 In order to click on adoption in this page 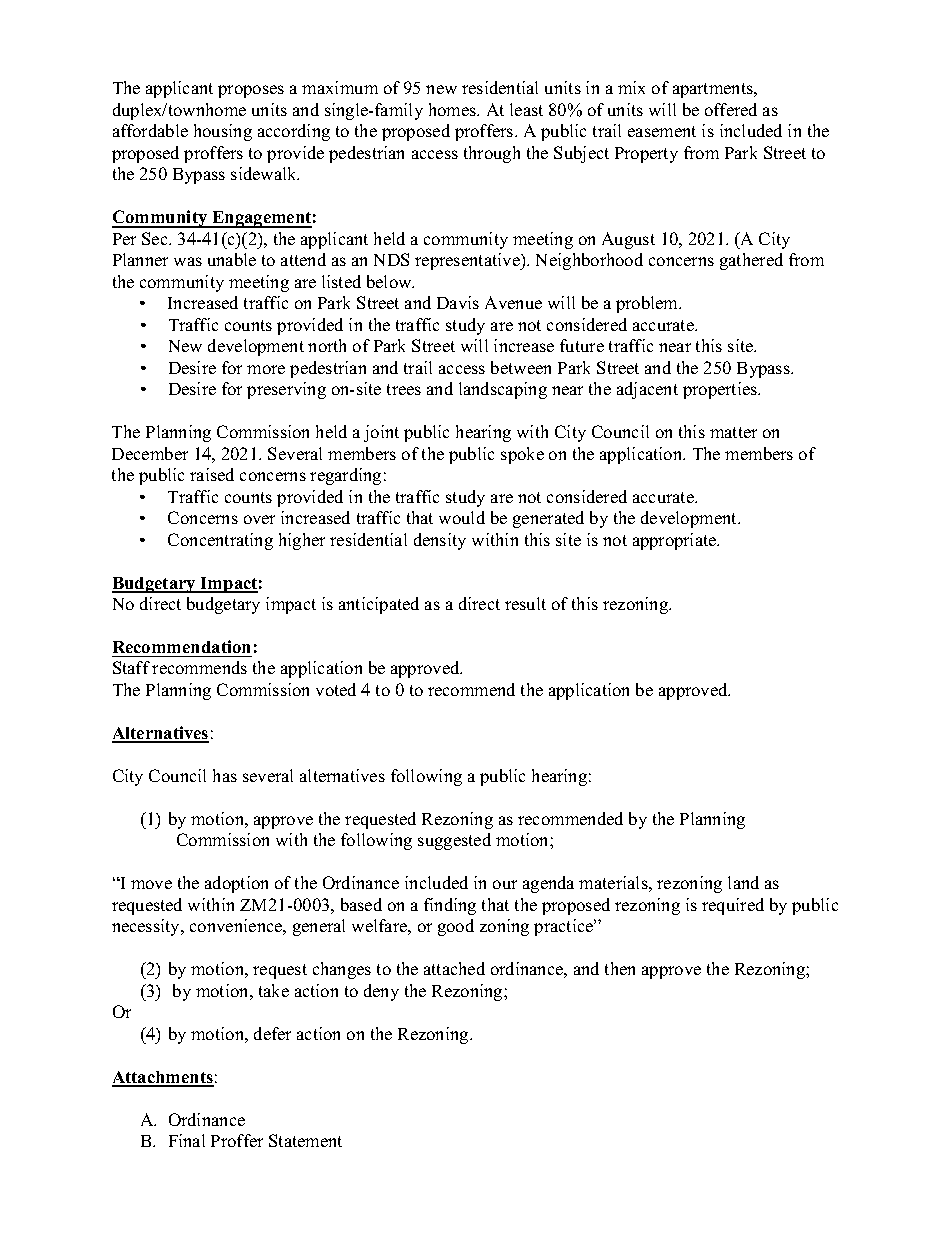, I will do `click(236, 884)`.
